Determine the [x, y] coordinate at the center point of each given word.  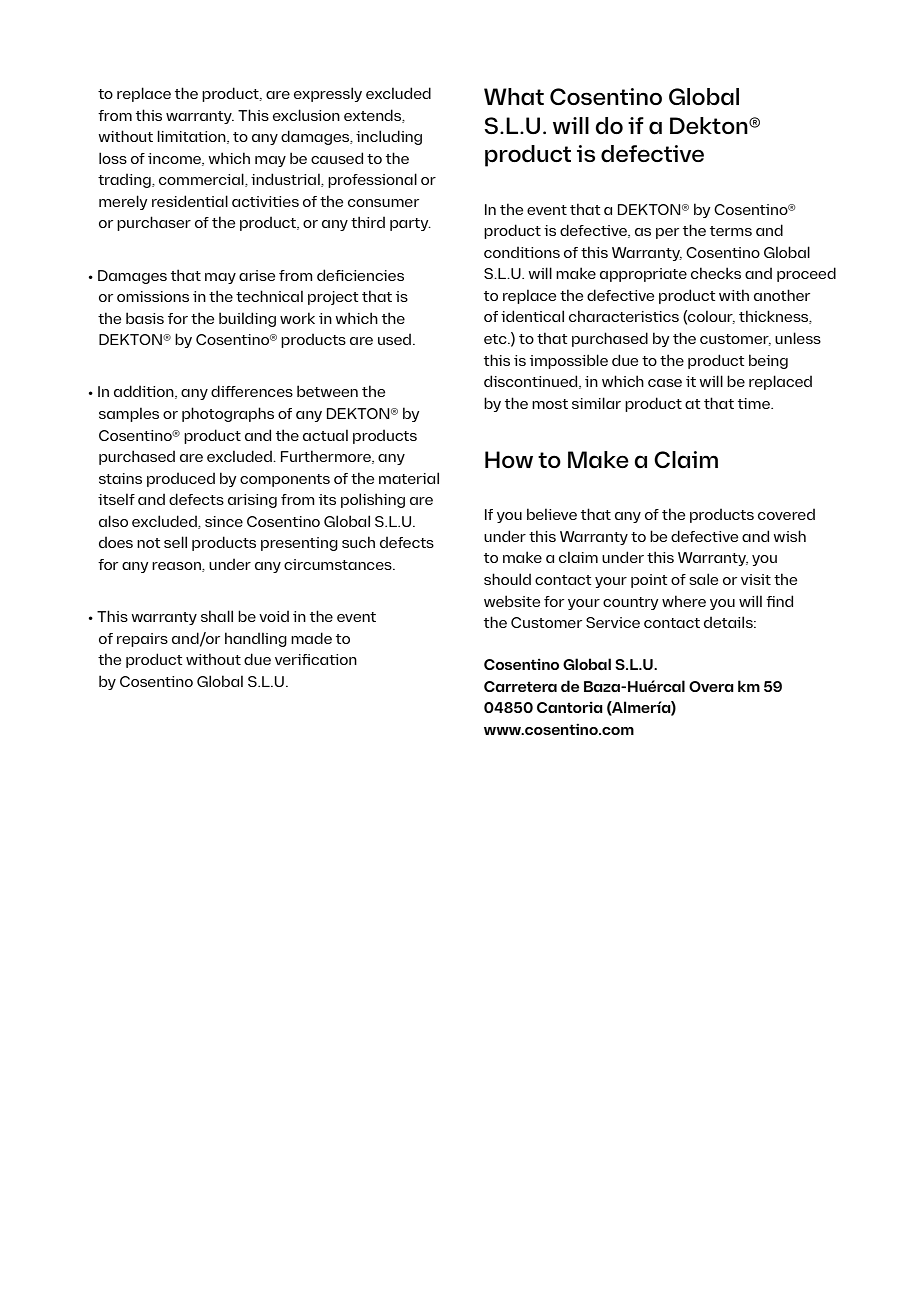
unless [798, 338]
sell [175, 542]
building [247, 319]
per [667, 233]
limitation [192, 137]
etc [496, 339]
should [507, 579]
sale [703, 579]
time [755, 403]
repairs [142, 640]
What [514, 97]
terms [731, 231]
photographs [228, 414]
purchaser [154, 223]
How [509, 459]
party [410, 224]
